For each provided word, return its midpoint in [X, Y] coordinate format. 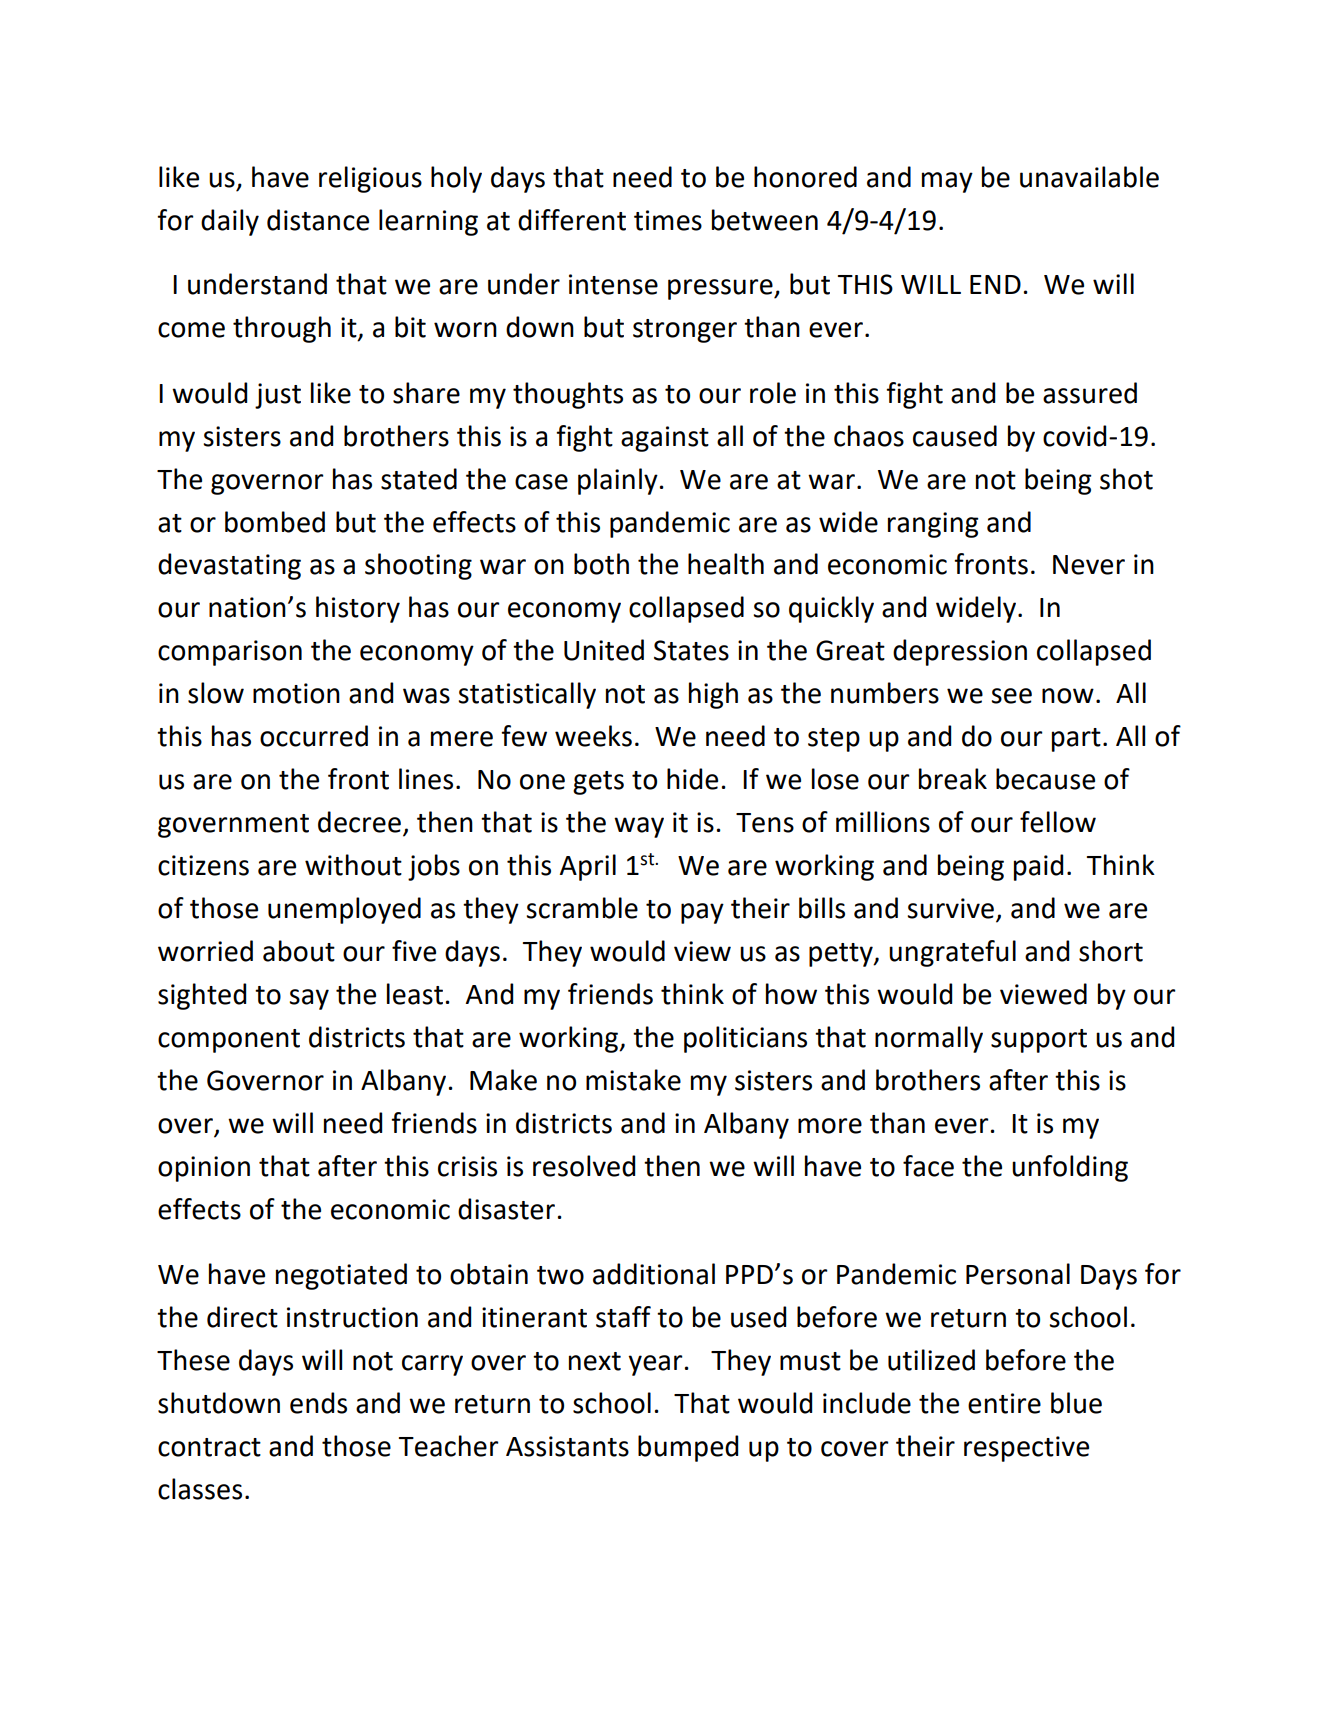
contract [209, 1447]
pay [702, 913]
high [713, 695]
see [1011, 696]
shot [1126, 479]
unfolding [1070, 1168]
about [299, 951]
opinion [204, 1169]
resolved [584, 1166]
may [947, 182]
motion [296, 693]
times [668, 220]
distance [318, 220]
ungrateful [952, 953]
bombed [275, 522]
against [665, 439]
